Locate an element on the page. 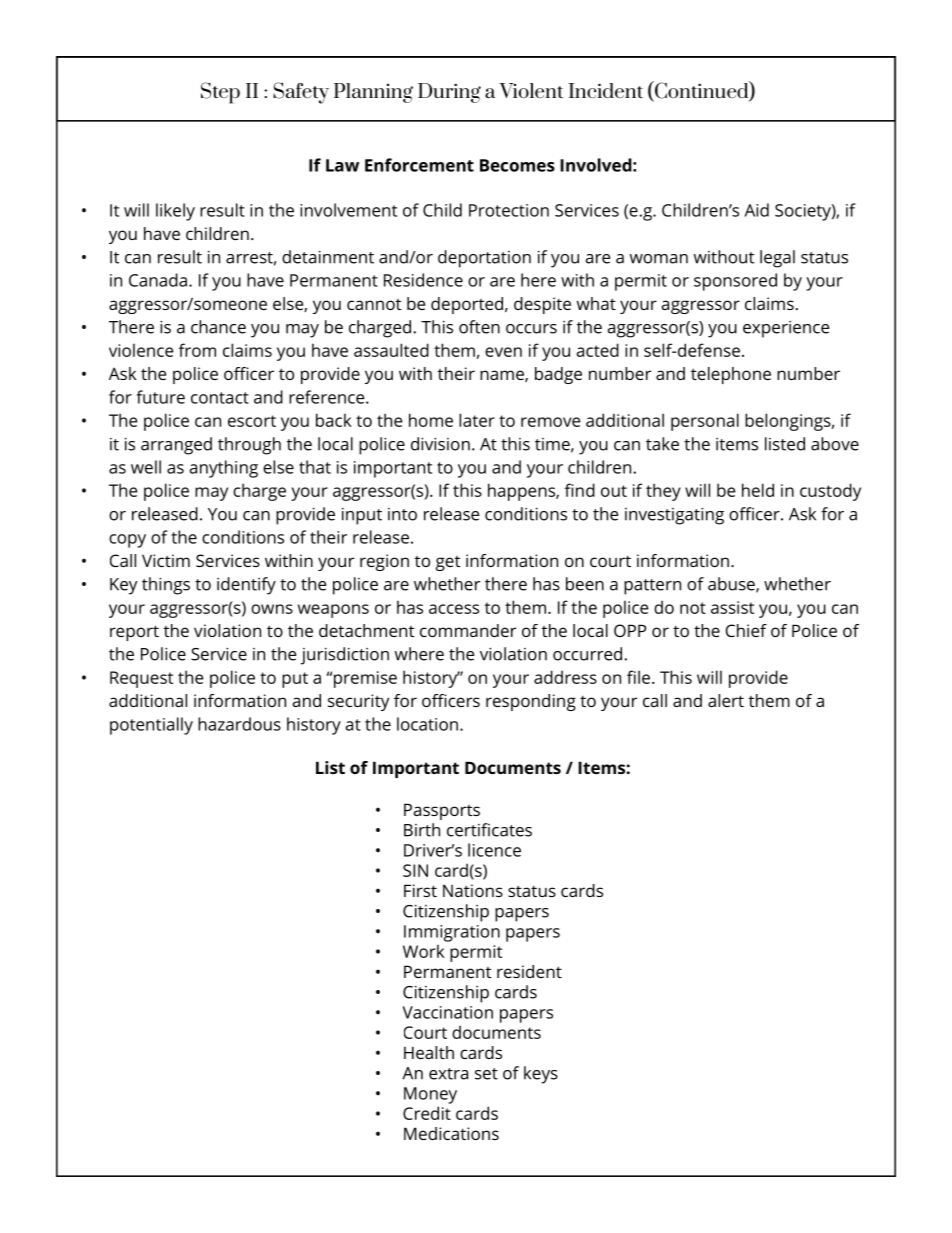  During is located at coordinates (449, 93).
